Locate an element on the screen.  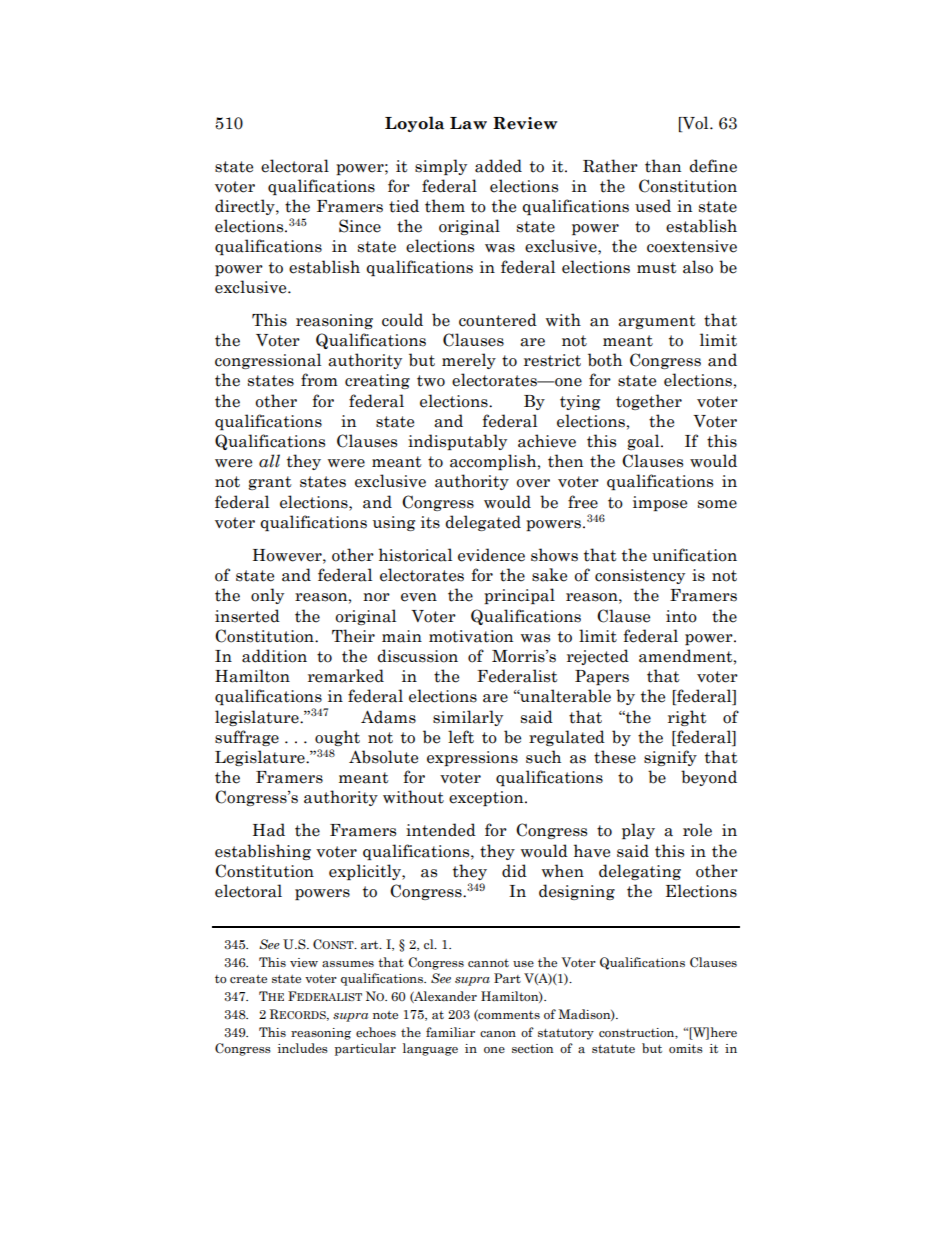
canon is located at coordinates (498, 1034).
